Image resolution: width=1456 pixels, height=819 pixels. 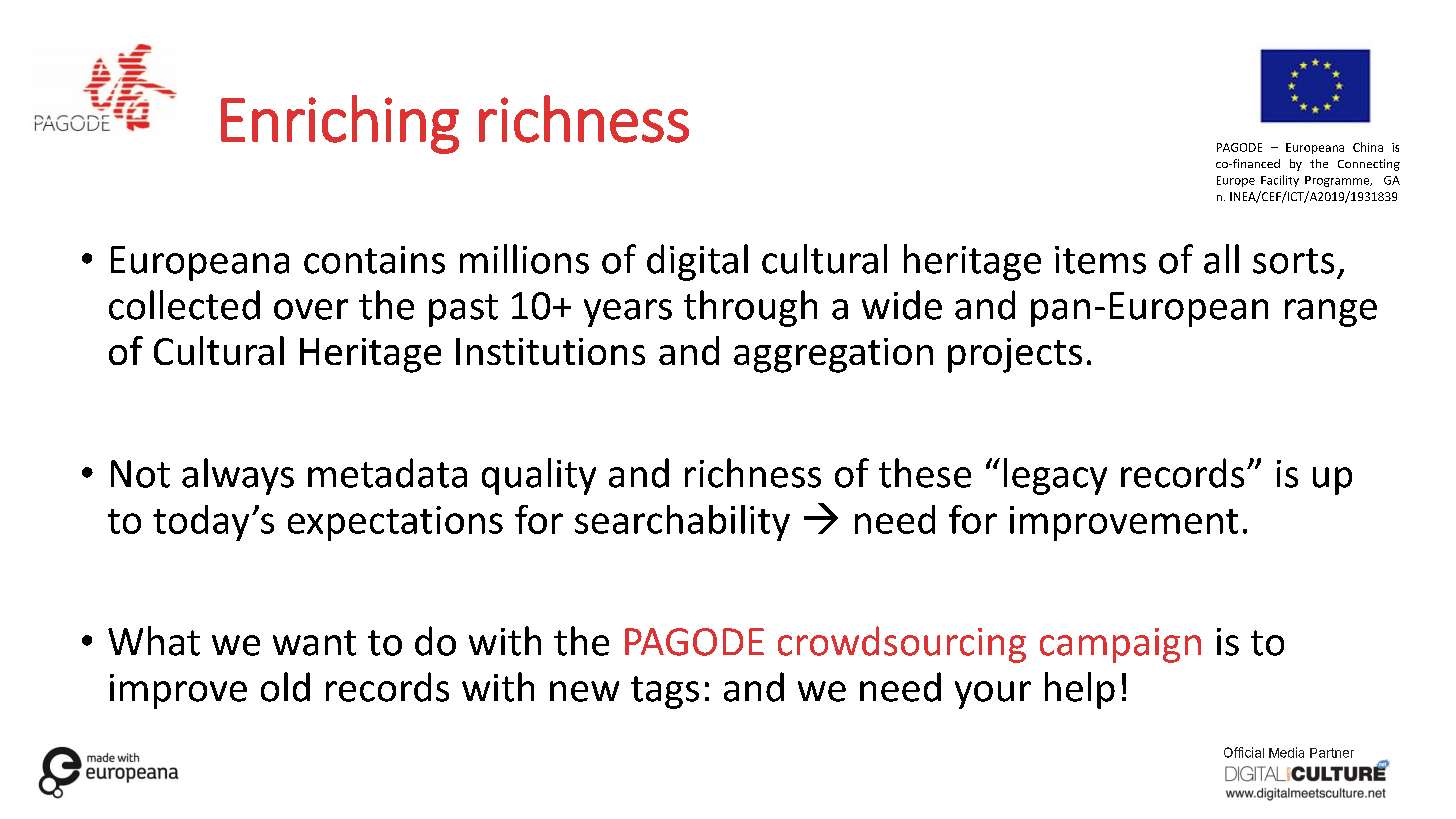 What do you see at coordinates (285, 687) in the screenshot?
I see `old` at bounding box center [285, 687].
